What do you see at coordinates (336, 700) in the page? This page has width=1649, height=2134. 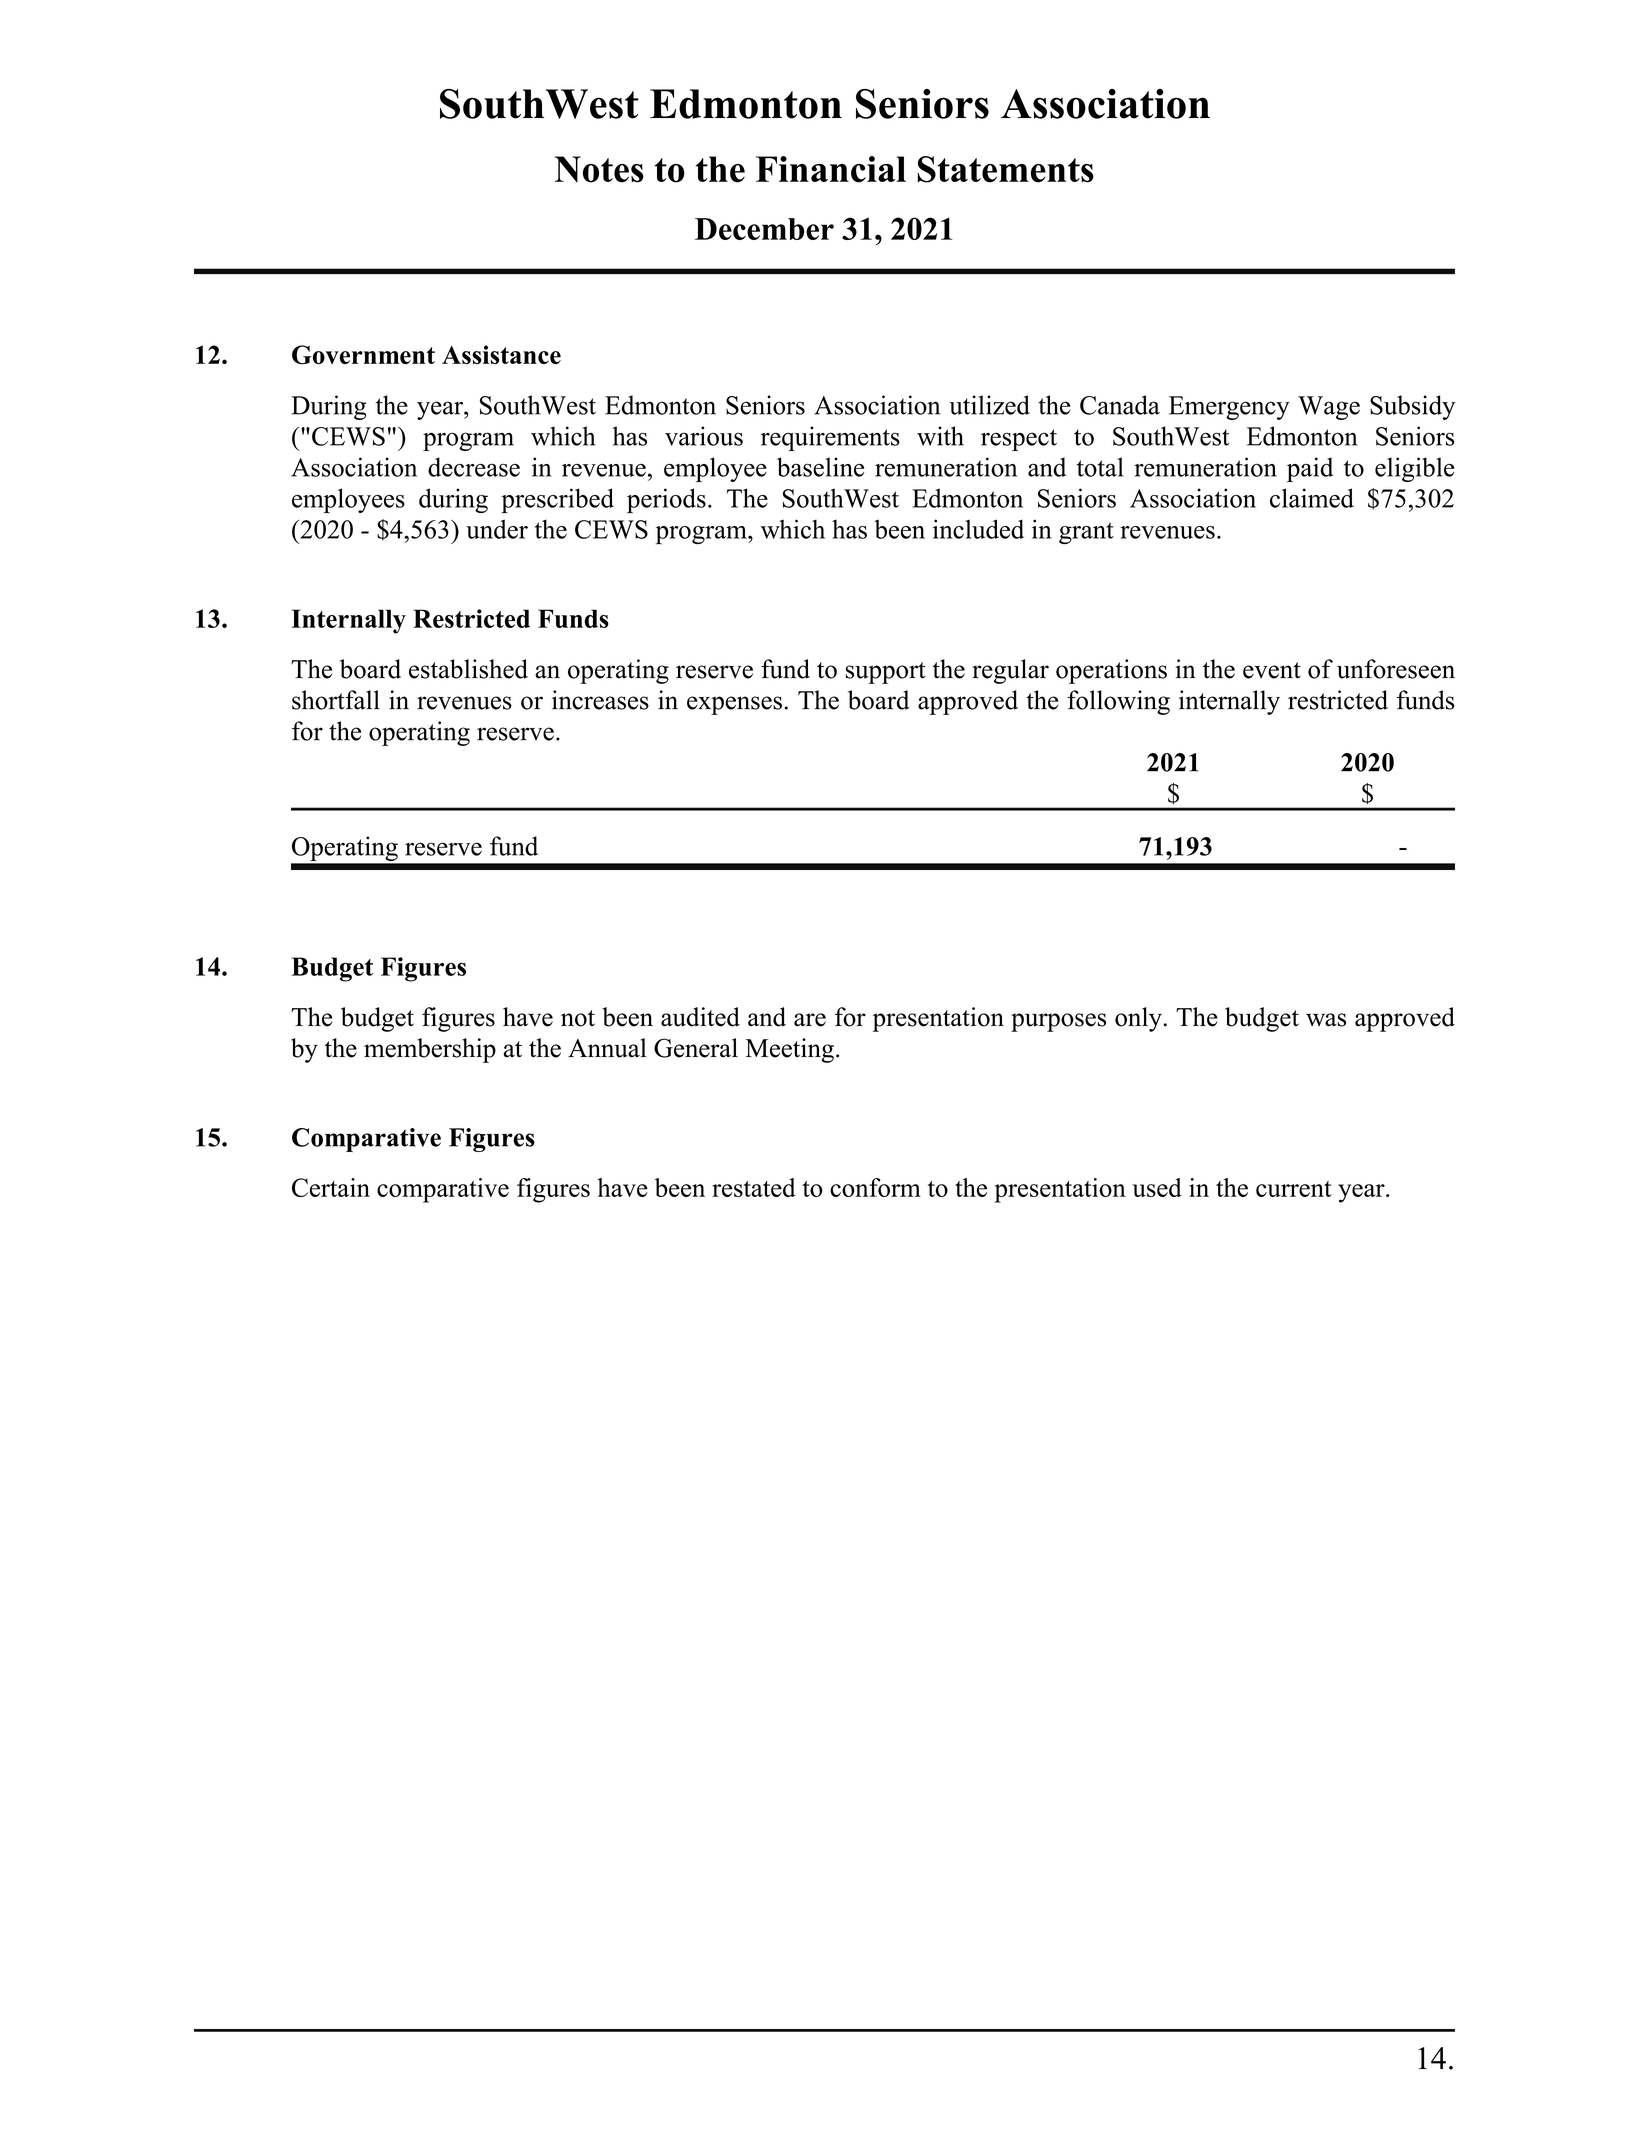 I see `shortfall` at bounding box center [336, 700].
